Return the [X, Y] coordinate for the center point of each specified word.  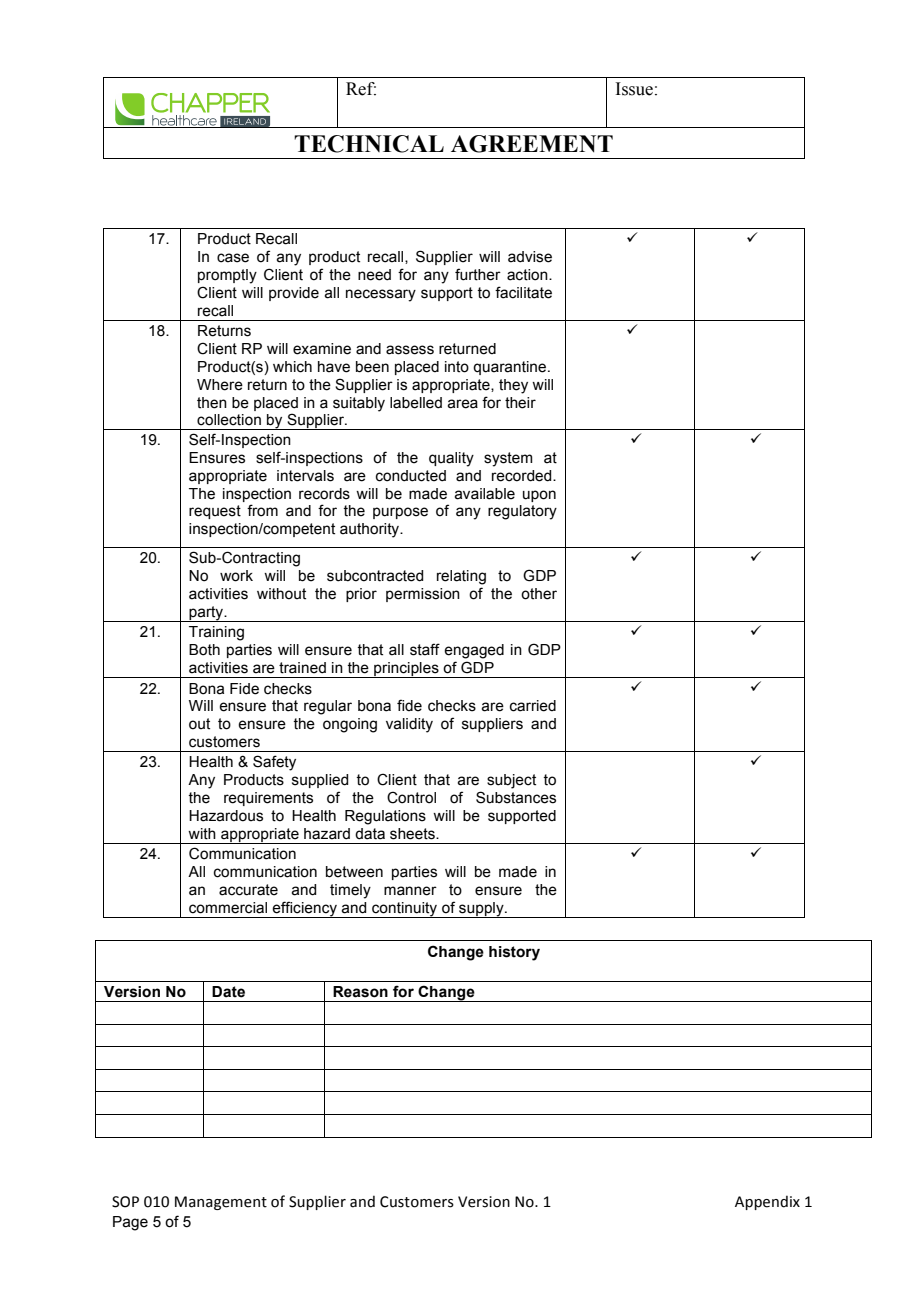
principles [406, 670]
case [233, 258]
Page [130, 1223]
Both [204, 650]
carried [533, 706]
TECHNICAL [369, 144]
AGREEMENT [532, 144]
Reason [360, 992]
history [514, 953]
